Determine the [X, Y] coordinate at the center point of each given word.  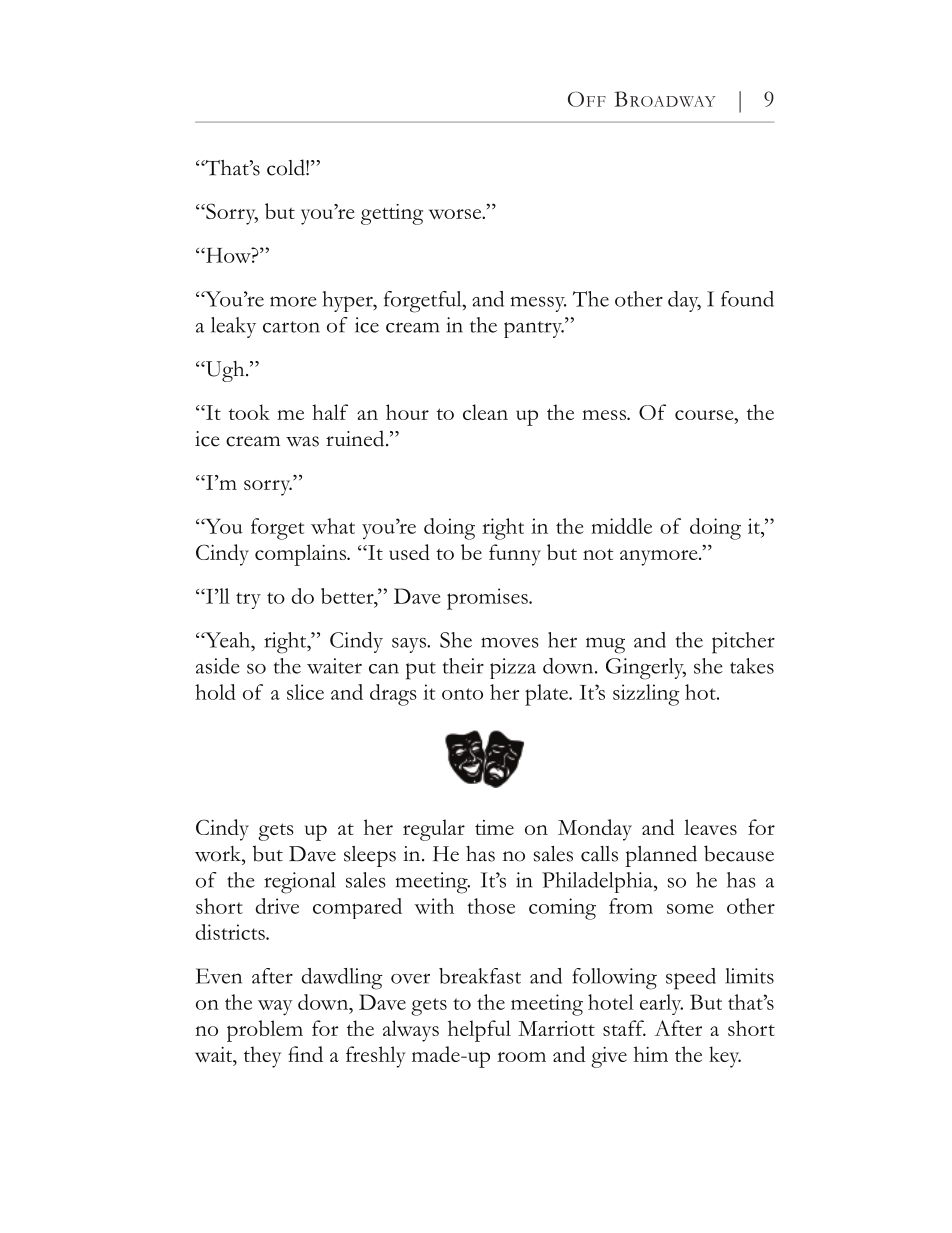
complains [301, 555]
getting [392, 214]
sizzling [646, 695]
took [249, 412]
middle [621, 526]
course [705, 415]
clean [485, 412]
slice [305, 692]
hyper [349, 301]
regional [299, 883]
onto [462, 694]
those [491, 906]
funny [515, 555]
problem [265, 1031]
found [747, 299]
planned [661, 856]
